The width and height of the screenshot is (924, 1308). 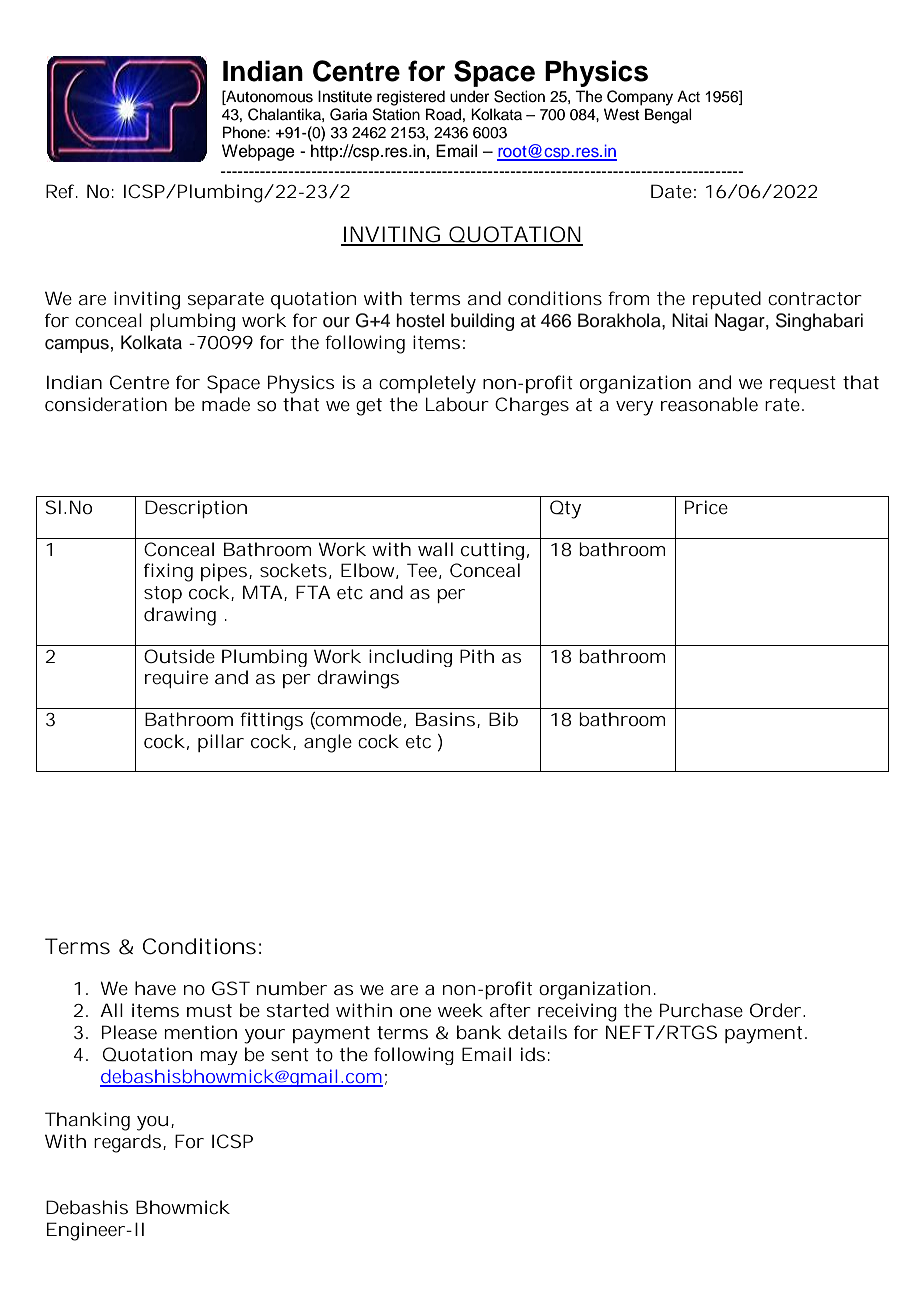 What do you see at coordinates (706, 507) in the screenshot?
I see `Price` at bounding box center [706, 507].
